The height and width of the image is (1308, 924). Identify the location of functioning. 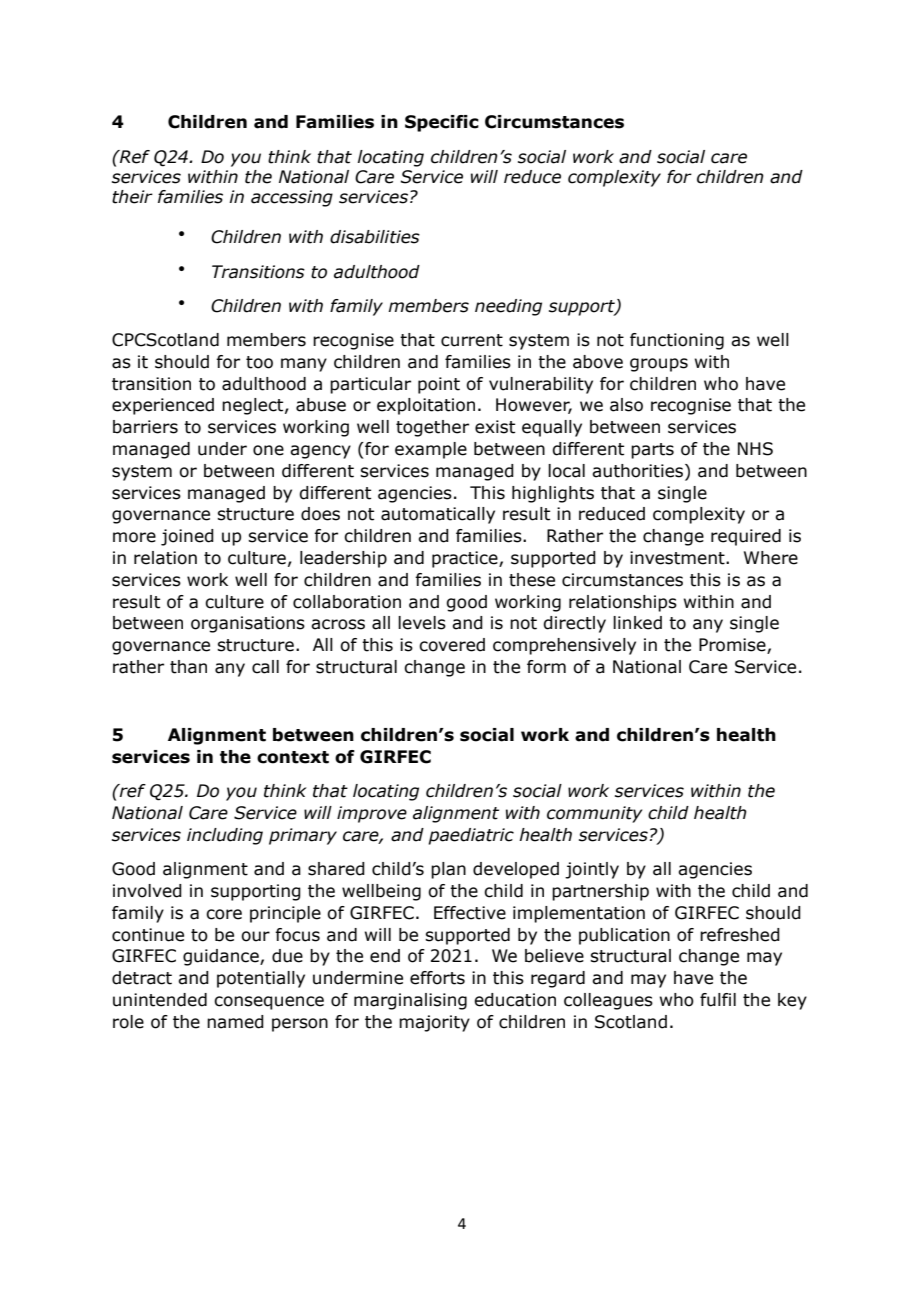
(677, 341).
